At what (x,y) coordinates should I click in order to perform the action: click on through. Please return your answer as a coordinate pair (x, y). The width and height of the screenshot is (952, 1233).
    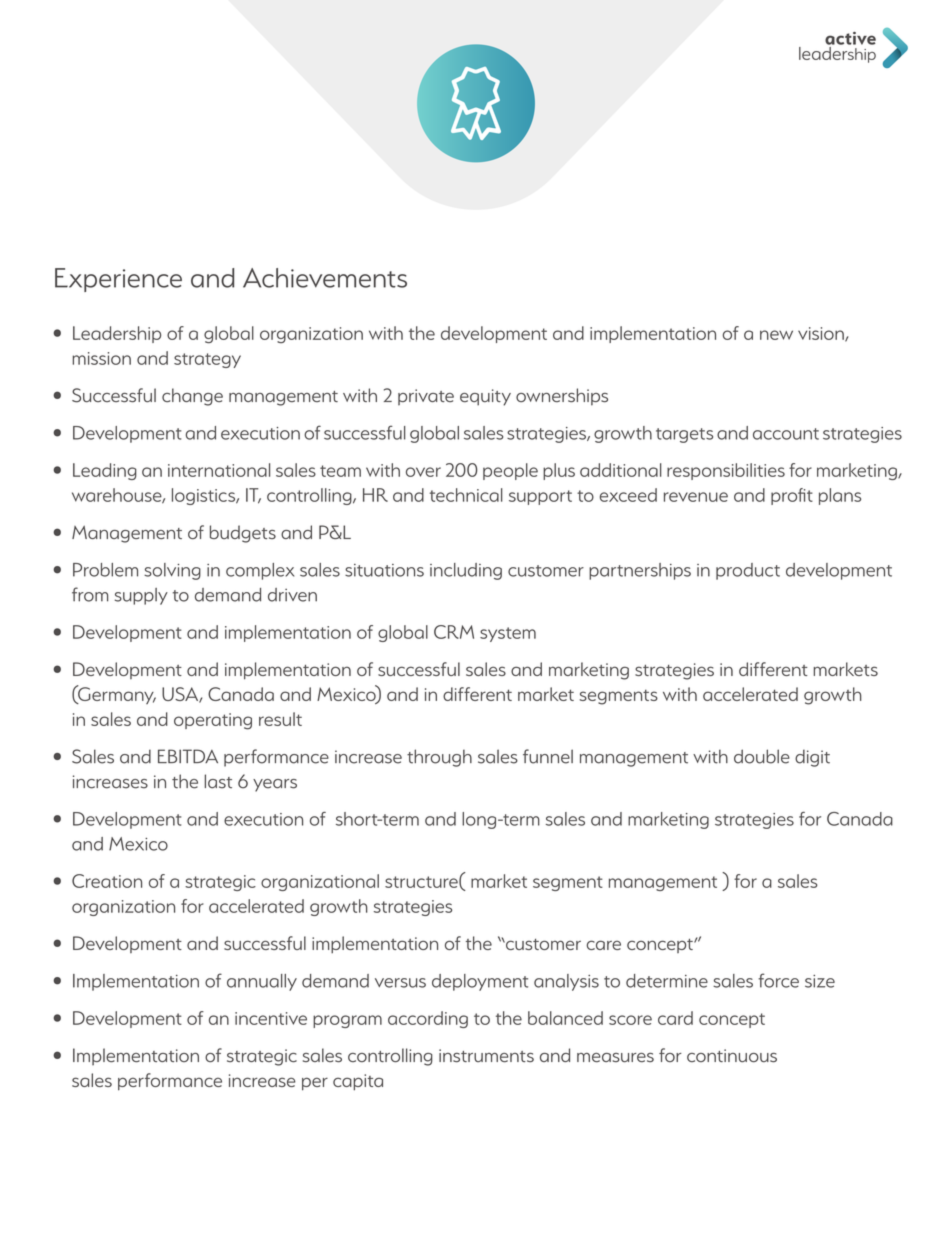
    Looking at the image, I should click on (439, 758).
